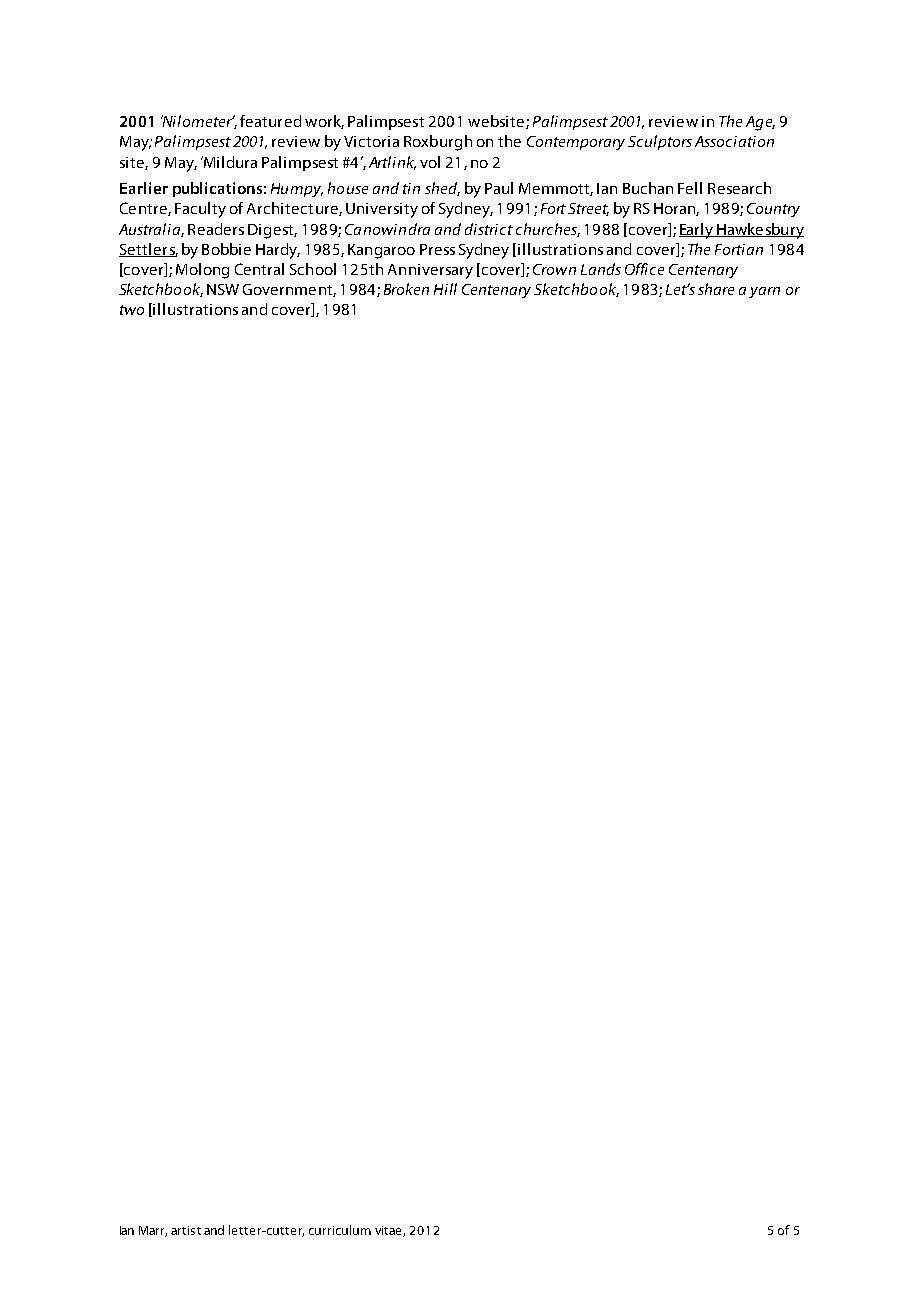 Image resolution: width=924 pixels, height=1308 pixels. What do you see at coordinates (430, 162) in the image?
I see `vol` at bounding box center [430, 162].
